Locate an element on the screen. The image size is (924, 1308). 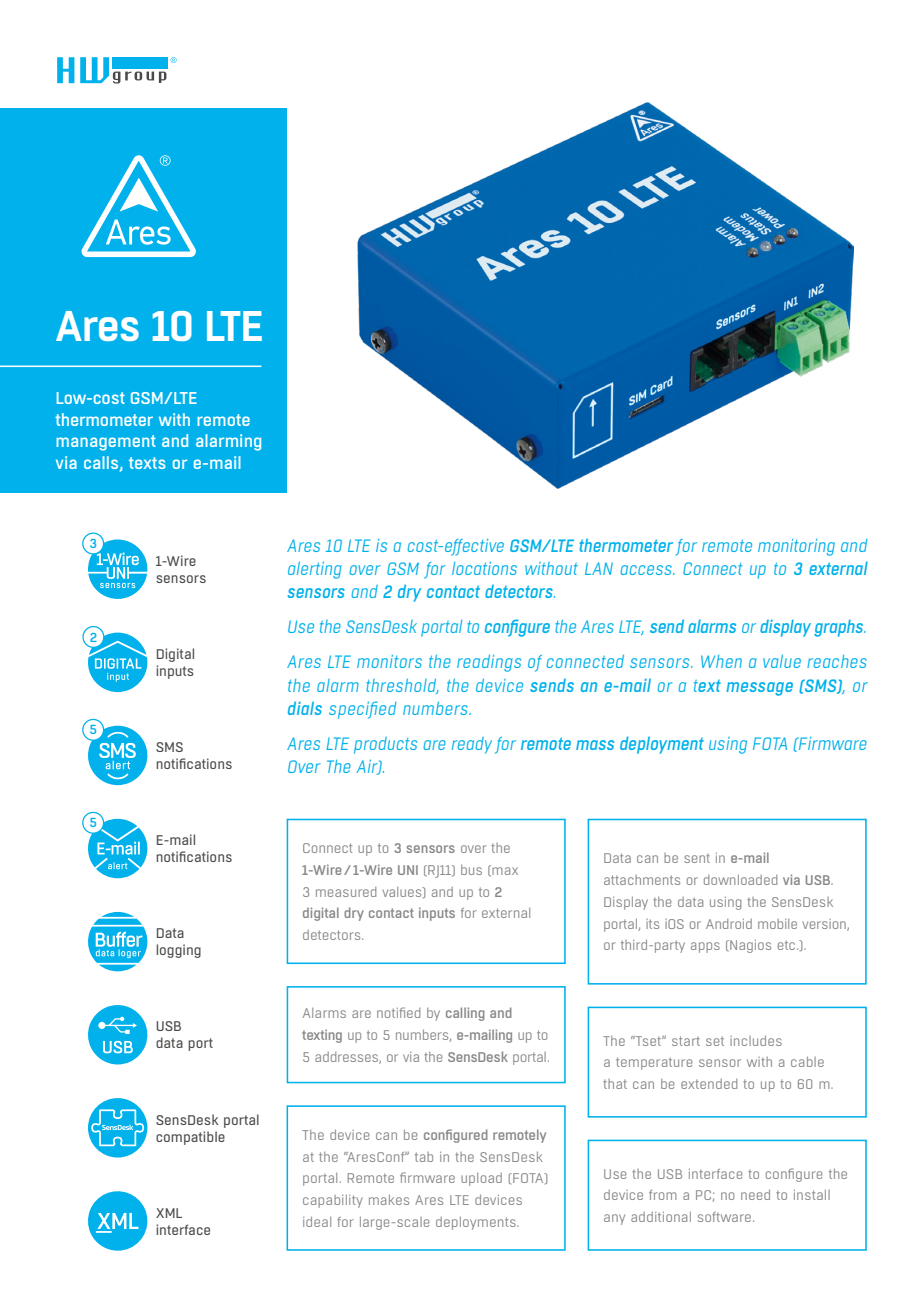
monitoring is located at coordinates (796, 547).
